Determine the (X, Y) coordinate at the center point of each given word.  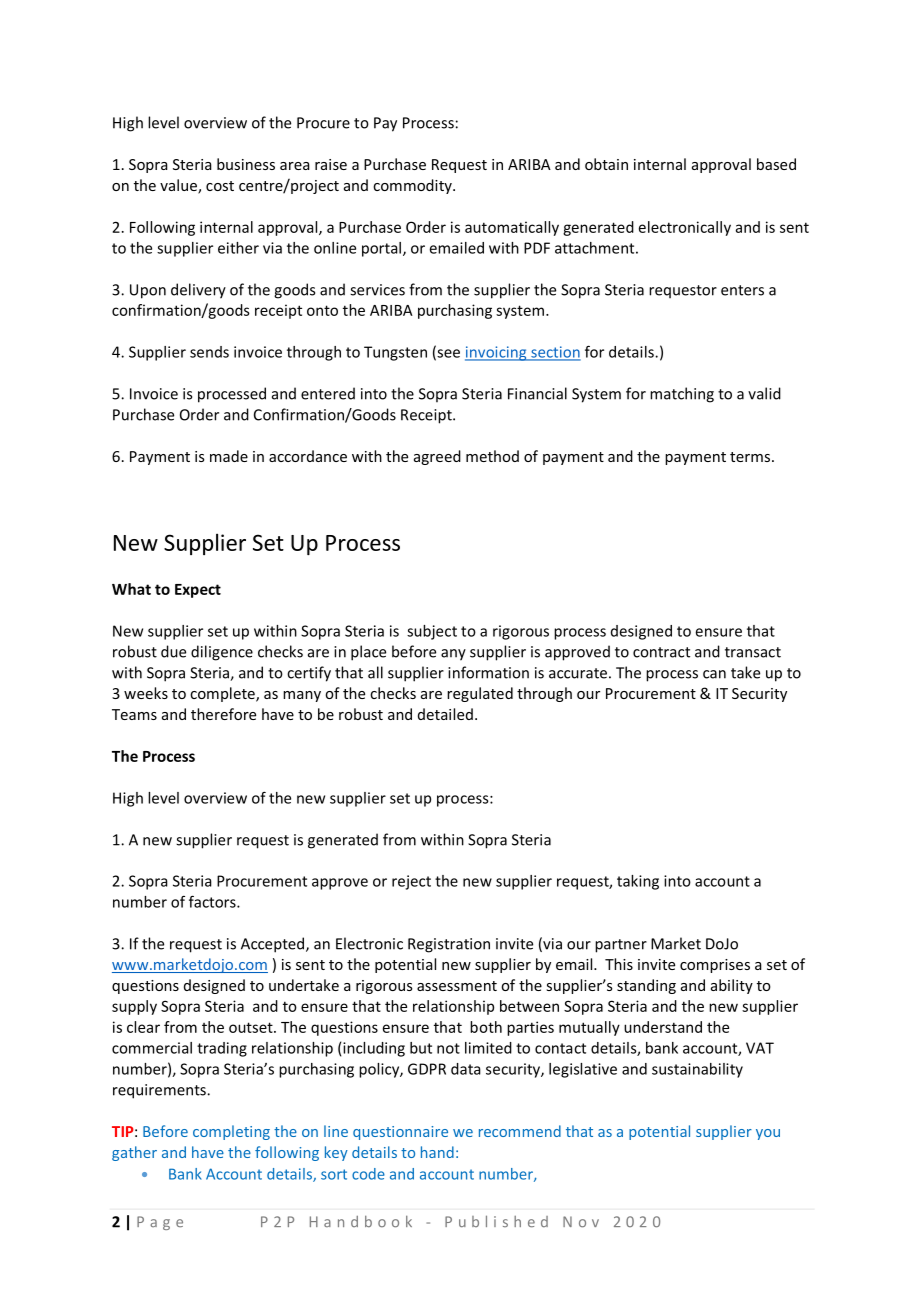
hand (437, 1152)
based (776, 164)
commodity (413, 186)
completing (231, 1132)
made (229, 456)
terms (751, 457)
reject (411, 882)
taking (638, 882)
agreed (437, 457)
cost (220, 186)
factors (213, 901)
